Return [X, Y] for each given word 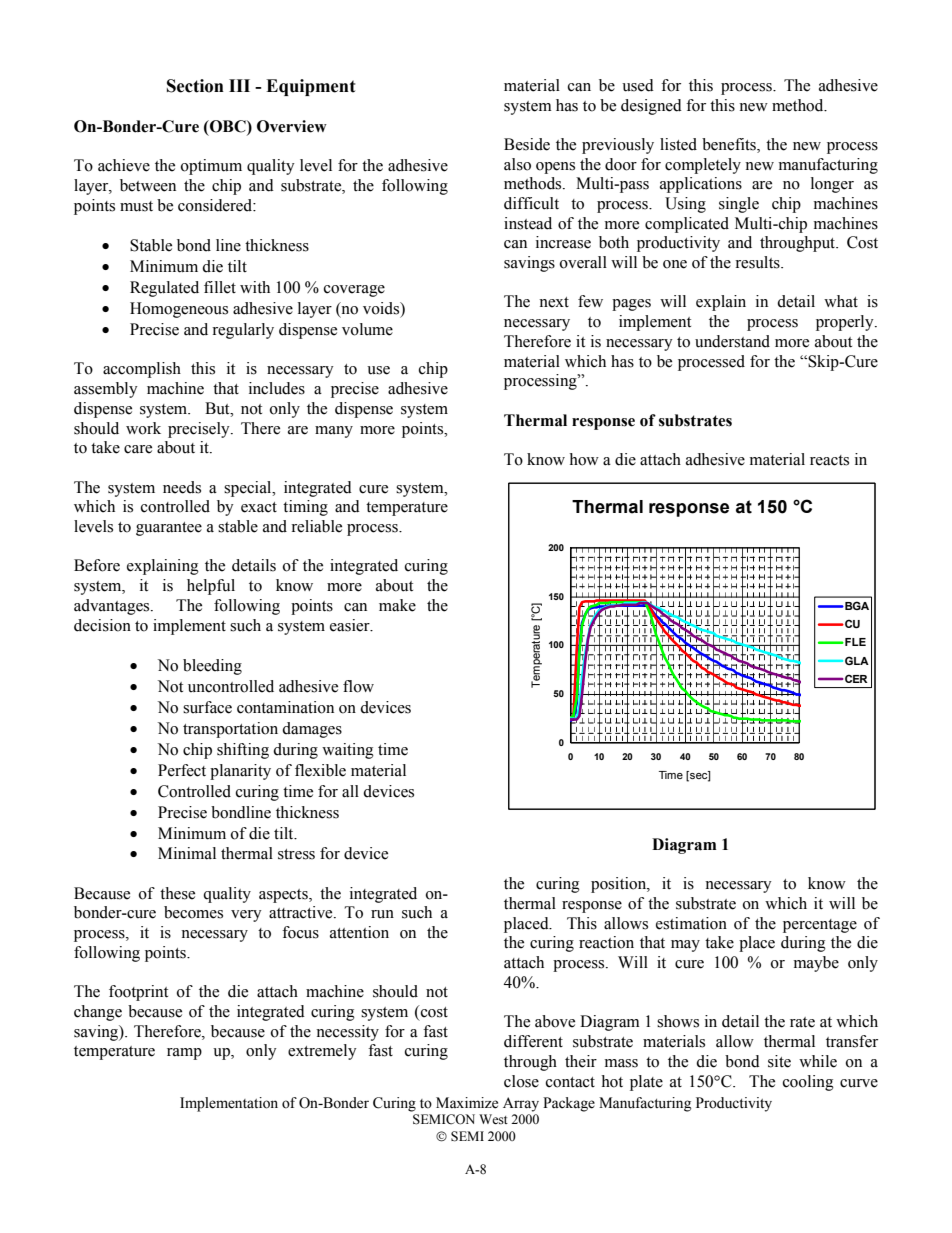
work [143, 428]
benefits [730, 145]
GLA [857, 660]
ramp [184, 1054]
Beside [527, 144]
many [334, 432]
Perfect [182, 770]
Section [195, 86]
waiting [348, 751]
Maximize [467, 1103]
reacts [829, 460]
